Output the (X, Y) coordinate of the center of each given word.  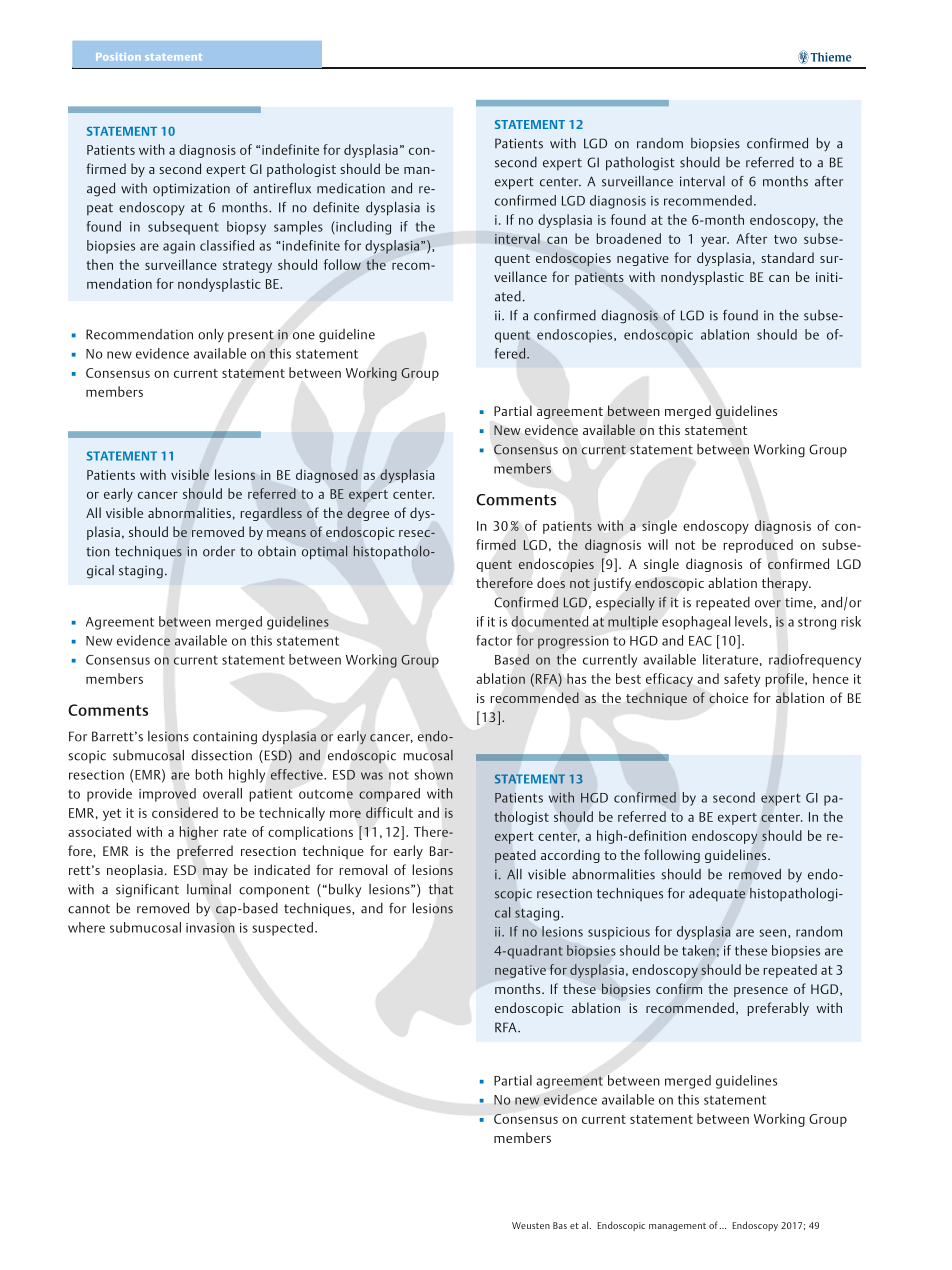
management (677, 1227)
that (441, 889)
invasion (210, 928)
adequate (717, 895)
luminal (209, 889)
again (179, 247)
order (219, 551)
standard (787, 257)
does (551, 582)
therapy (786, 584)
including (362, 228)
